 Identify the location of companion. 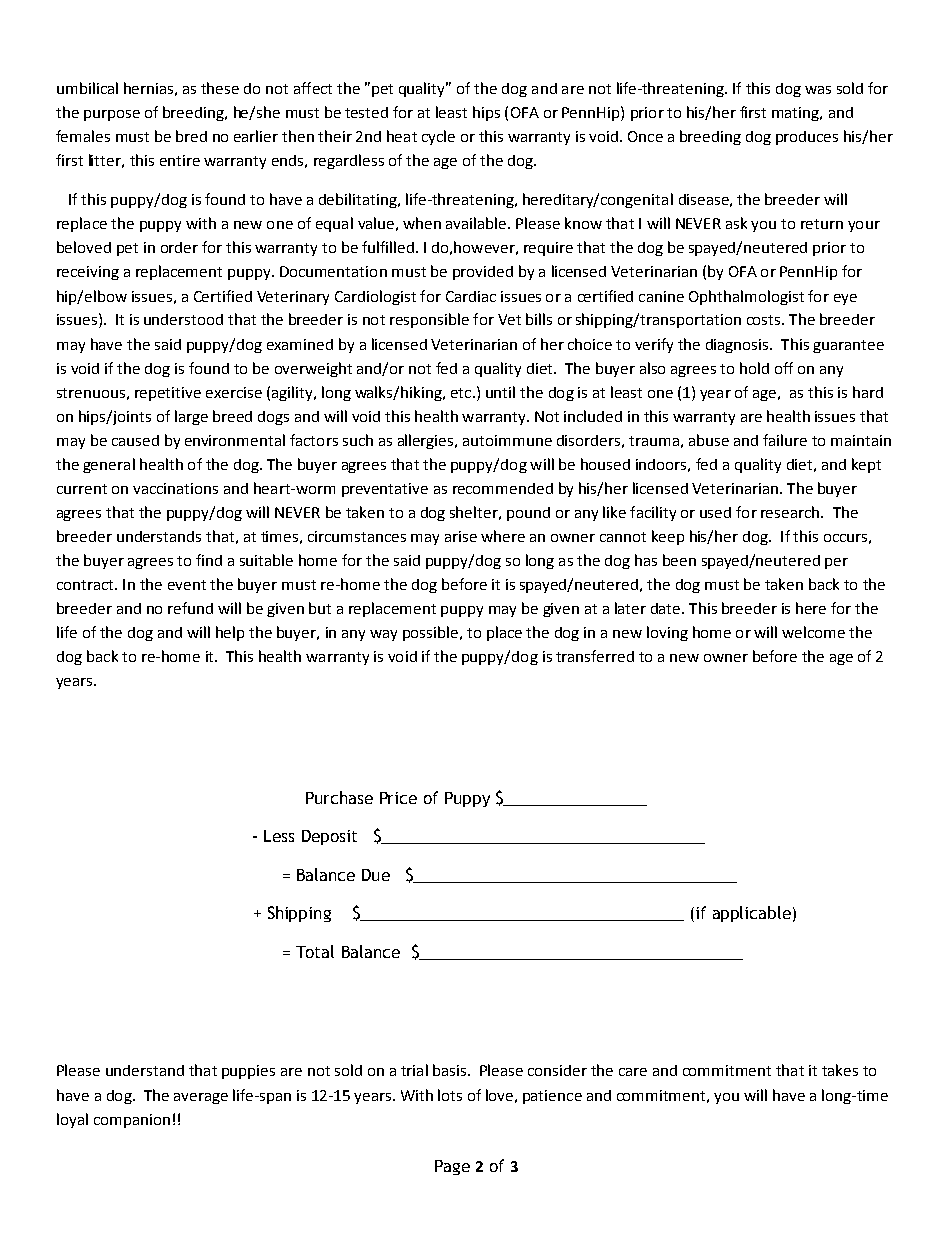
(132, 1121).
